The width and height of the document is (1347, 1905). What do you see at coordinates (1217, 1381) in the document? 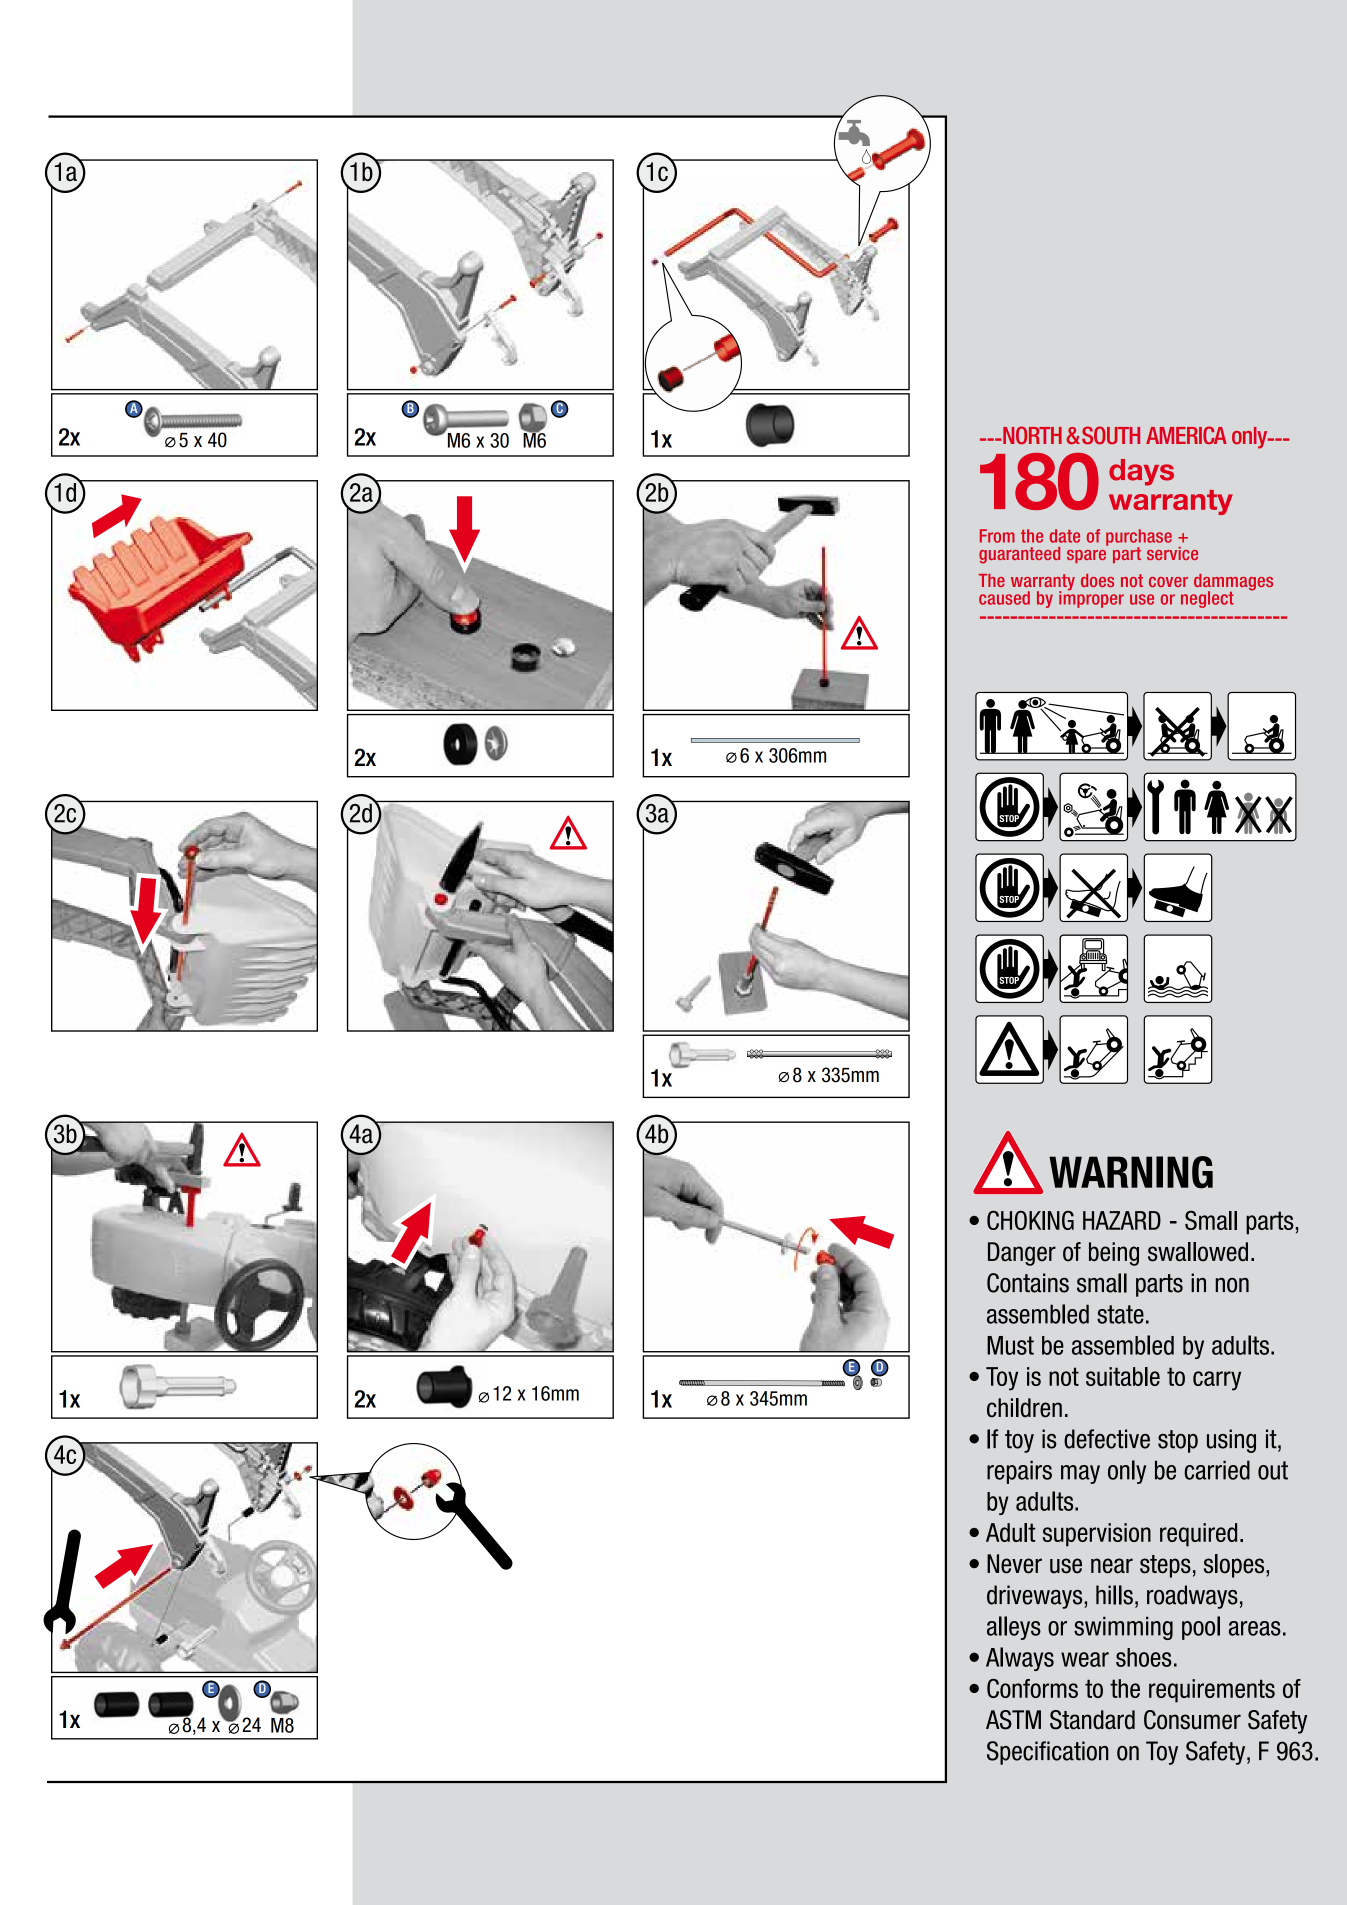
I see `carry` at bounding box center [1217, 1381].
